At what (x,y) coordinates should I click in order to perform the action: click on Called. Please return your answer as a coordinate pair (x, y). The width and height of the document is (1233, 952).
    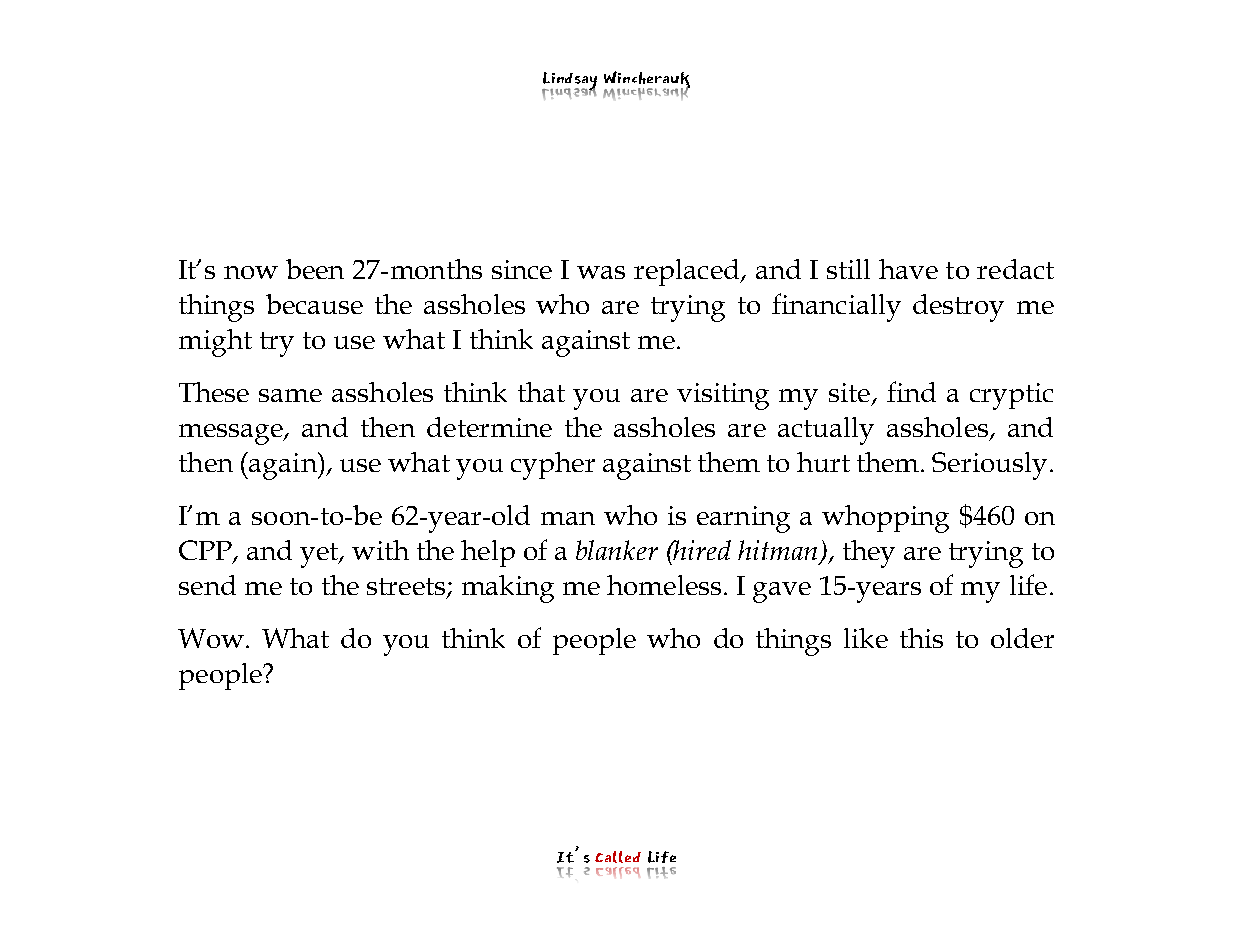
    Looking at the image, I should click on (618, 857).
